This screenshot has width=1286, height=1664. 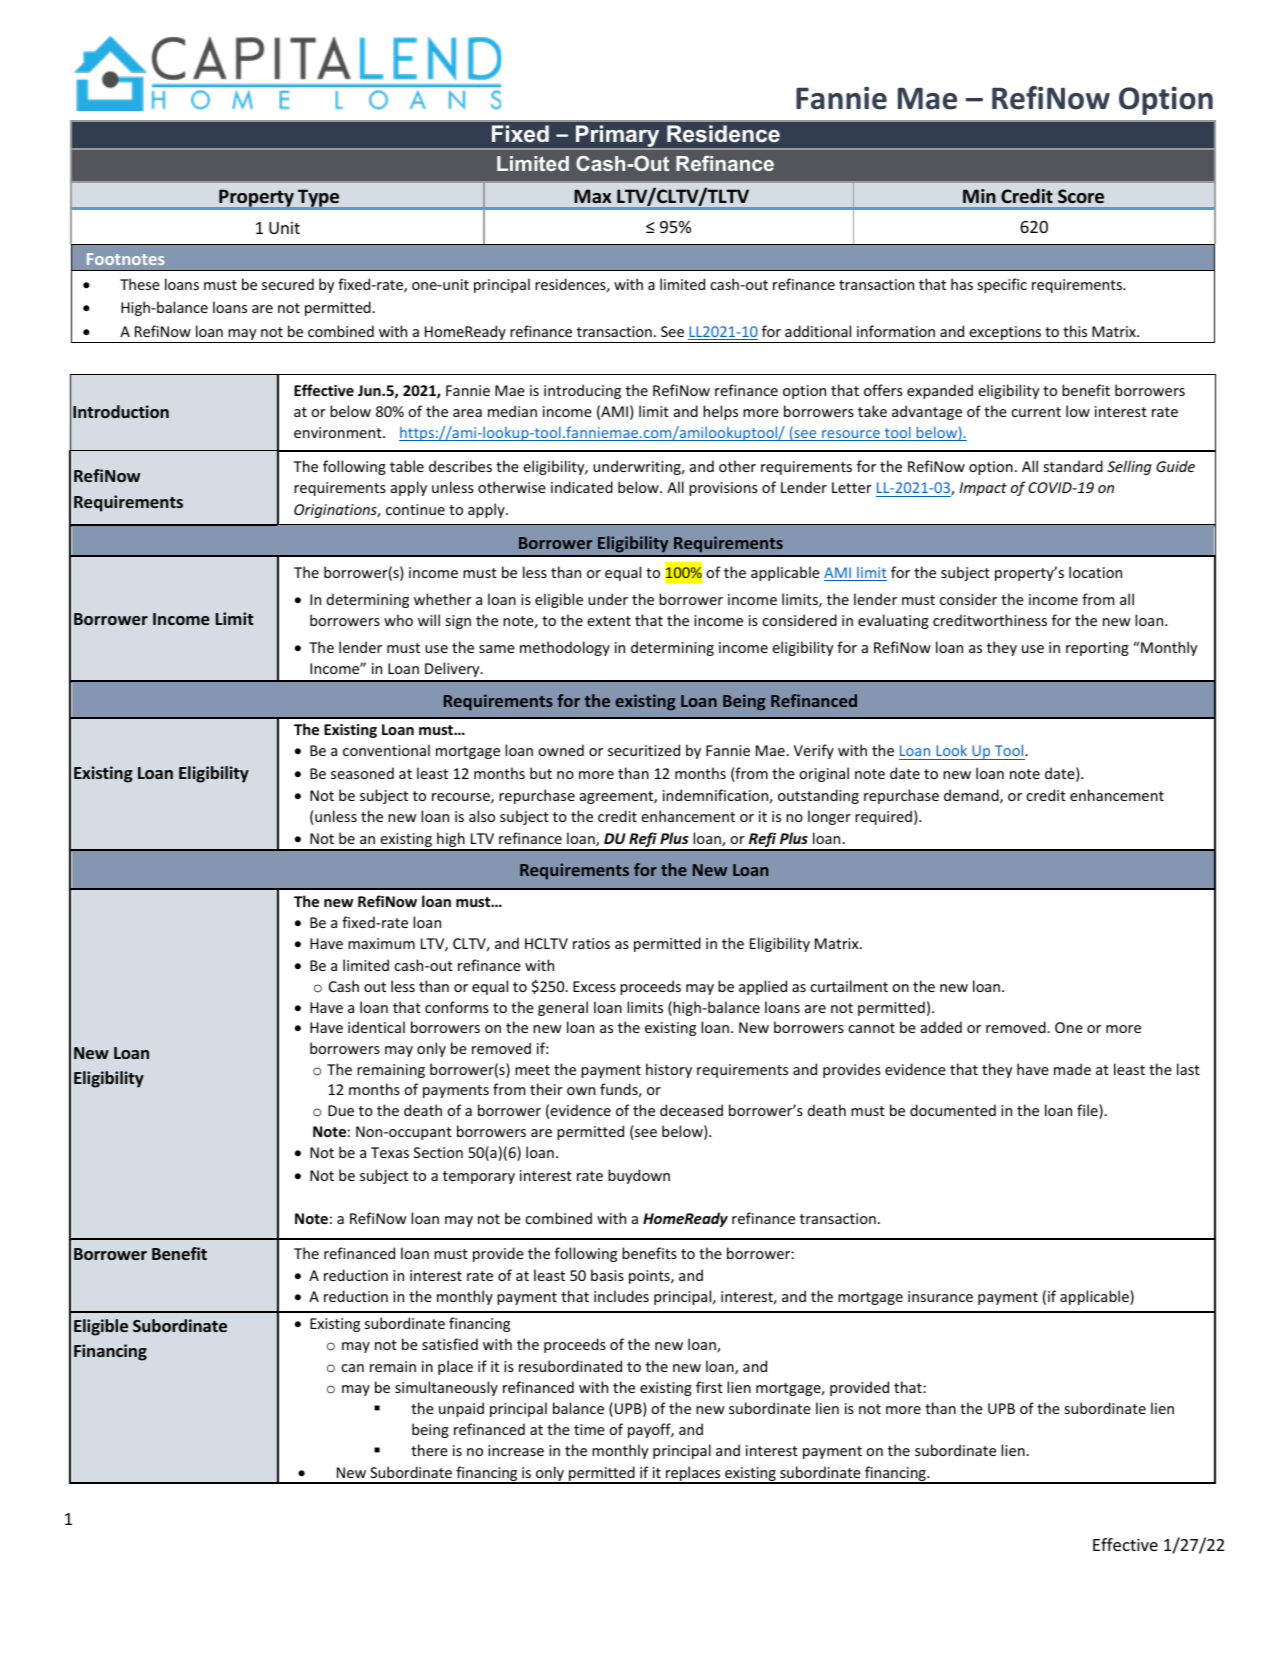 What do you see at coordinates (829, 817) in the screenshot?
I see `longer` at bounding box center [829, 817].
